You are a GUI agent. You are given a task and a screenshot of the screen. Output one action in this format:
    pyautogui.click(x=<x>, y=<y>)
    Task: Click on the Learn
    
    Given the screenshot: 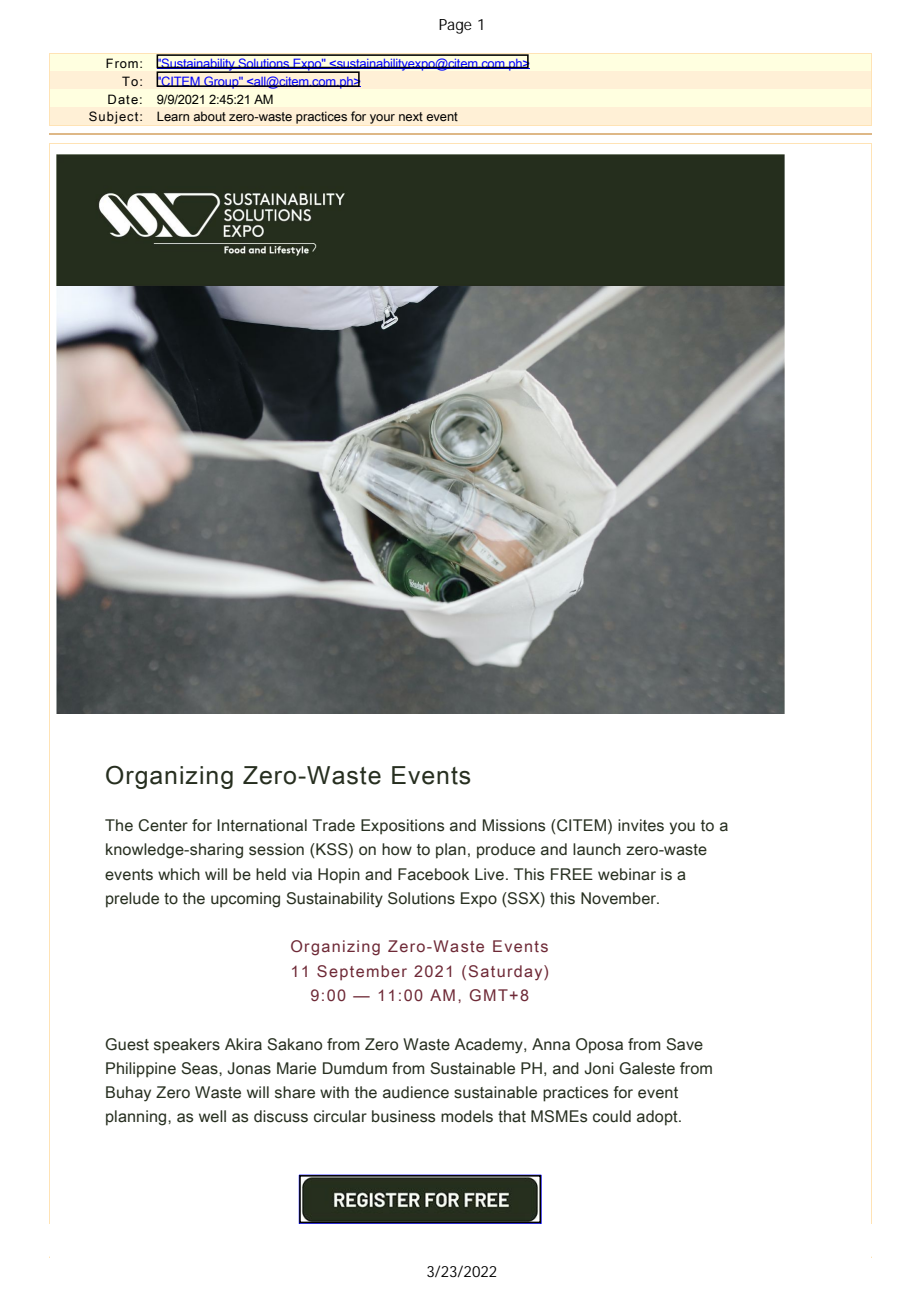 What is the action you would take?
    pyautogui.click(x=173, y=116)
